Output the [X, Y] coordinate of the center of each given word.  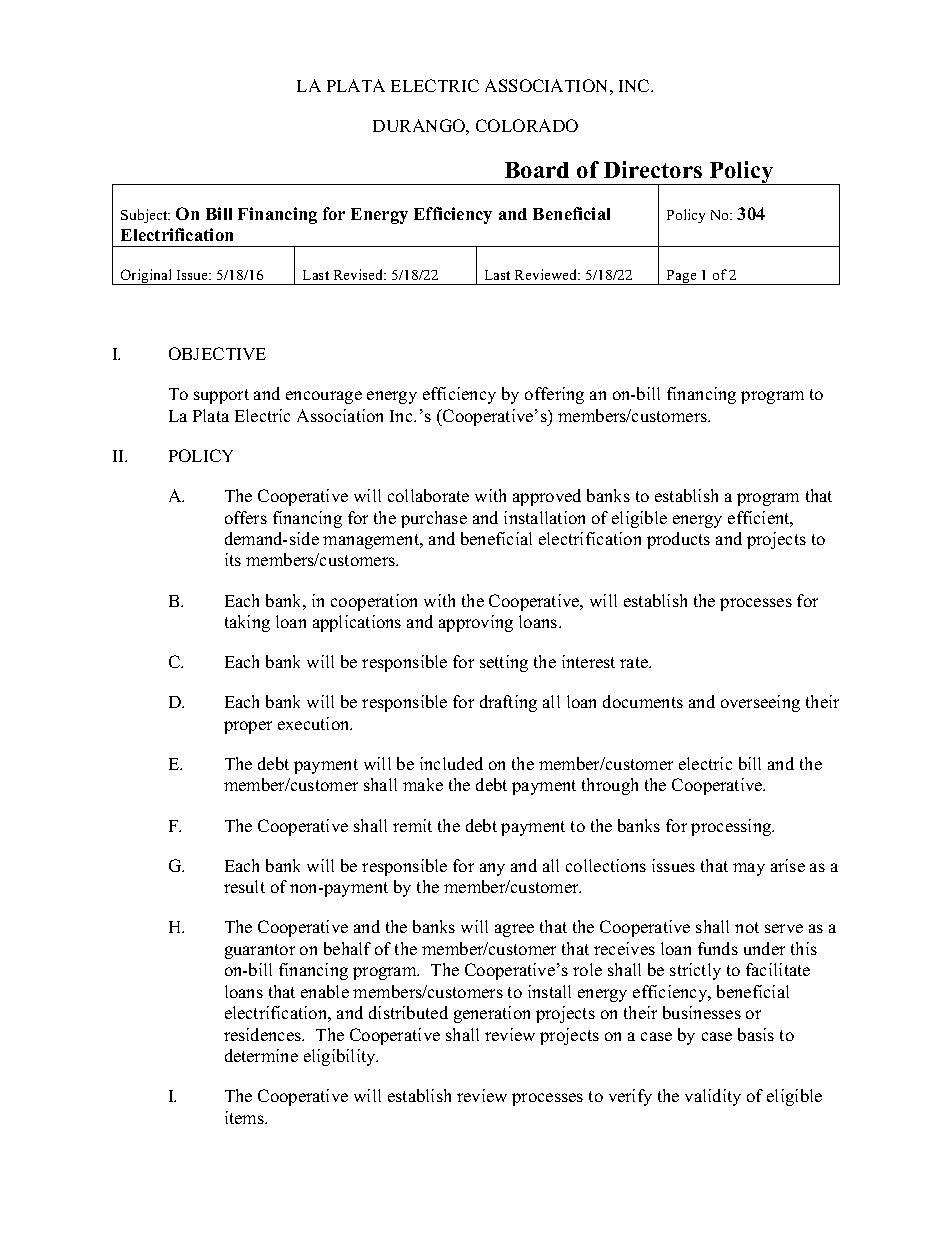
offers [246, 517]
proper [248, 727]
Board [537, 170]
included [451, 763]
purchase [434, 519]
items [245, 1117]
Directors [653, 169]
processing [732, 827]
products [678, 540]
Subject [145, 216]
